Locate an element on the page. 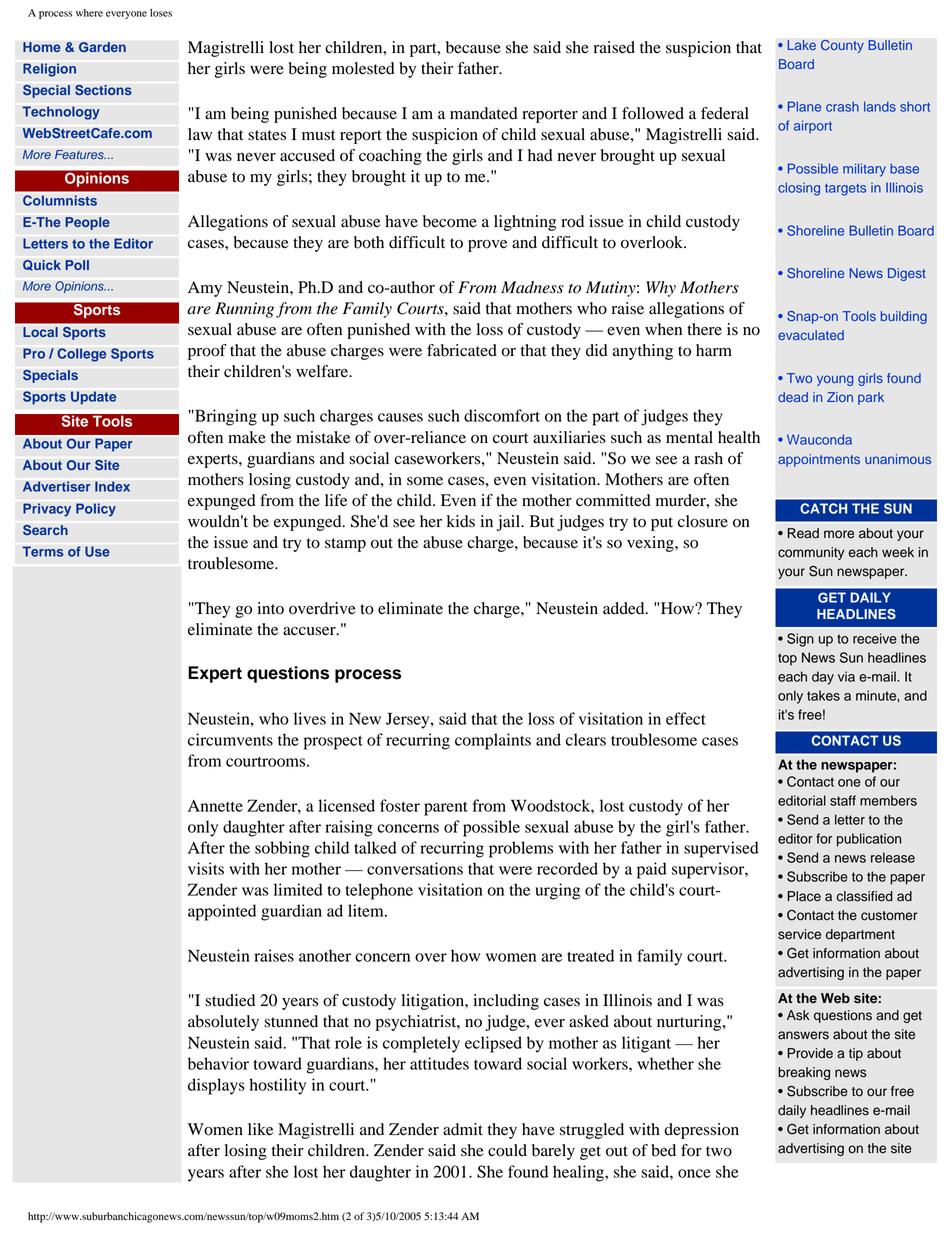 The width and height of the page is (952, 1233). Update is located at coordinates (93, 398).
